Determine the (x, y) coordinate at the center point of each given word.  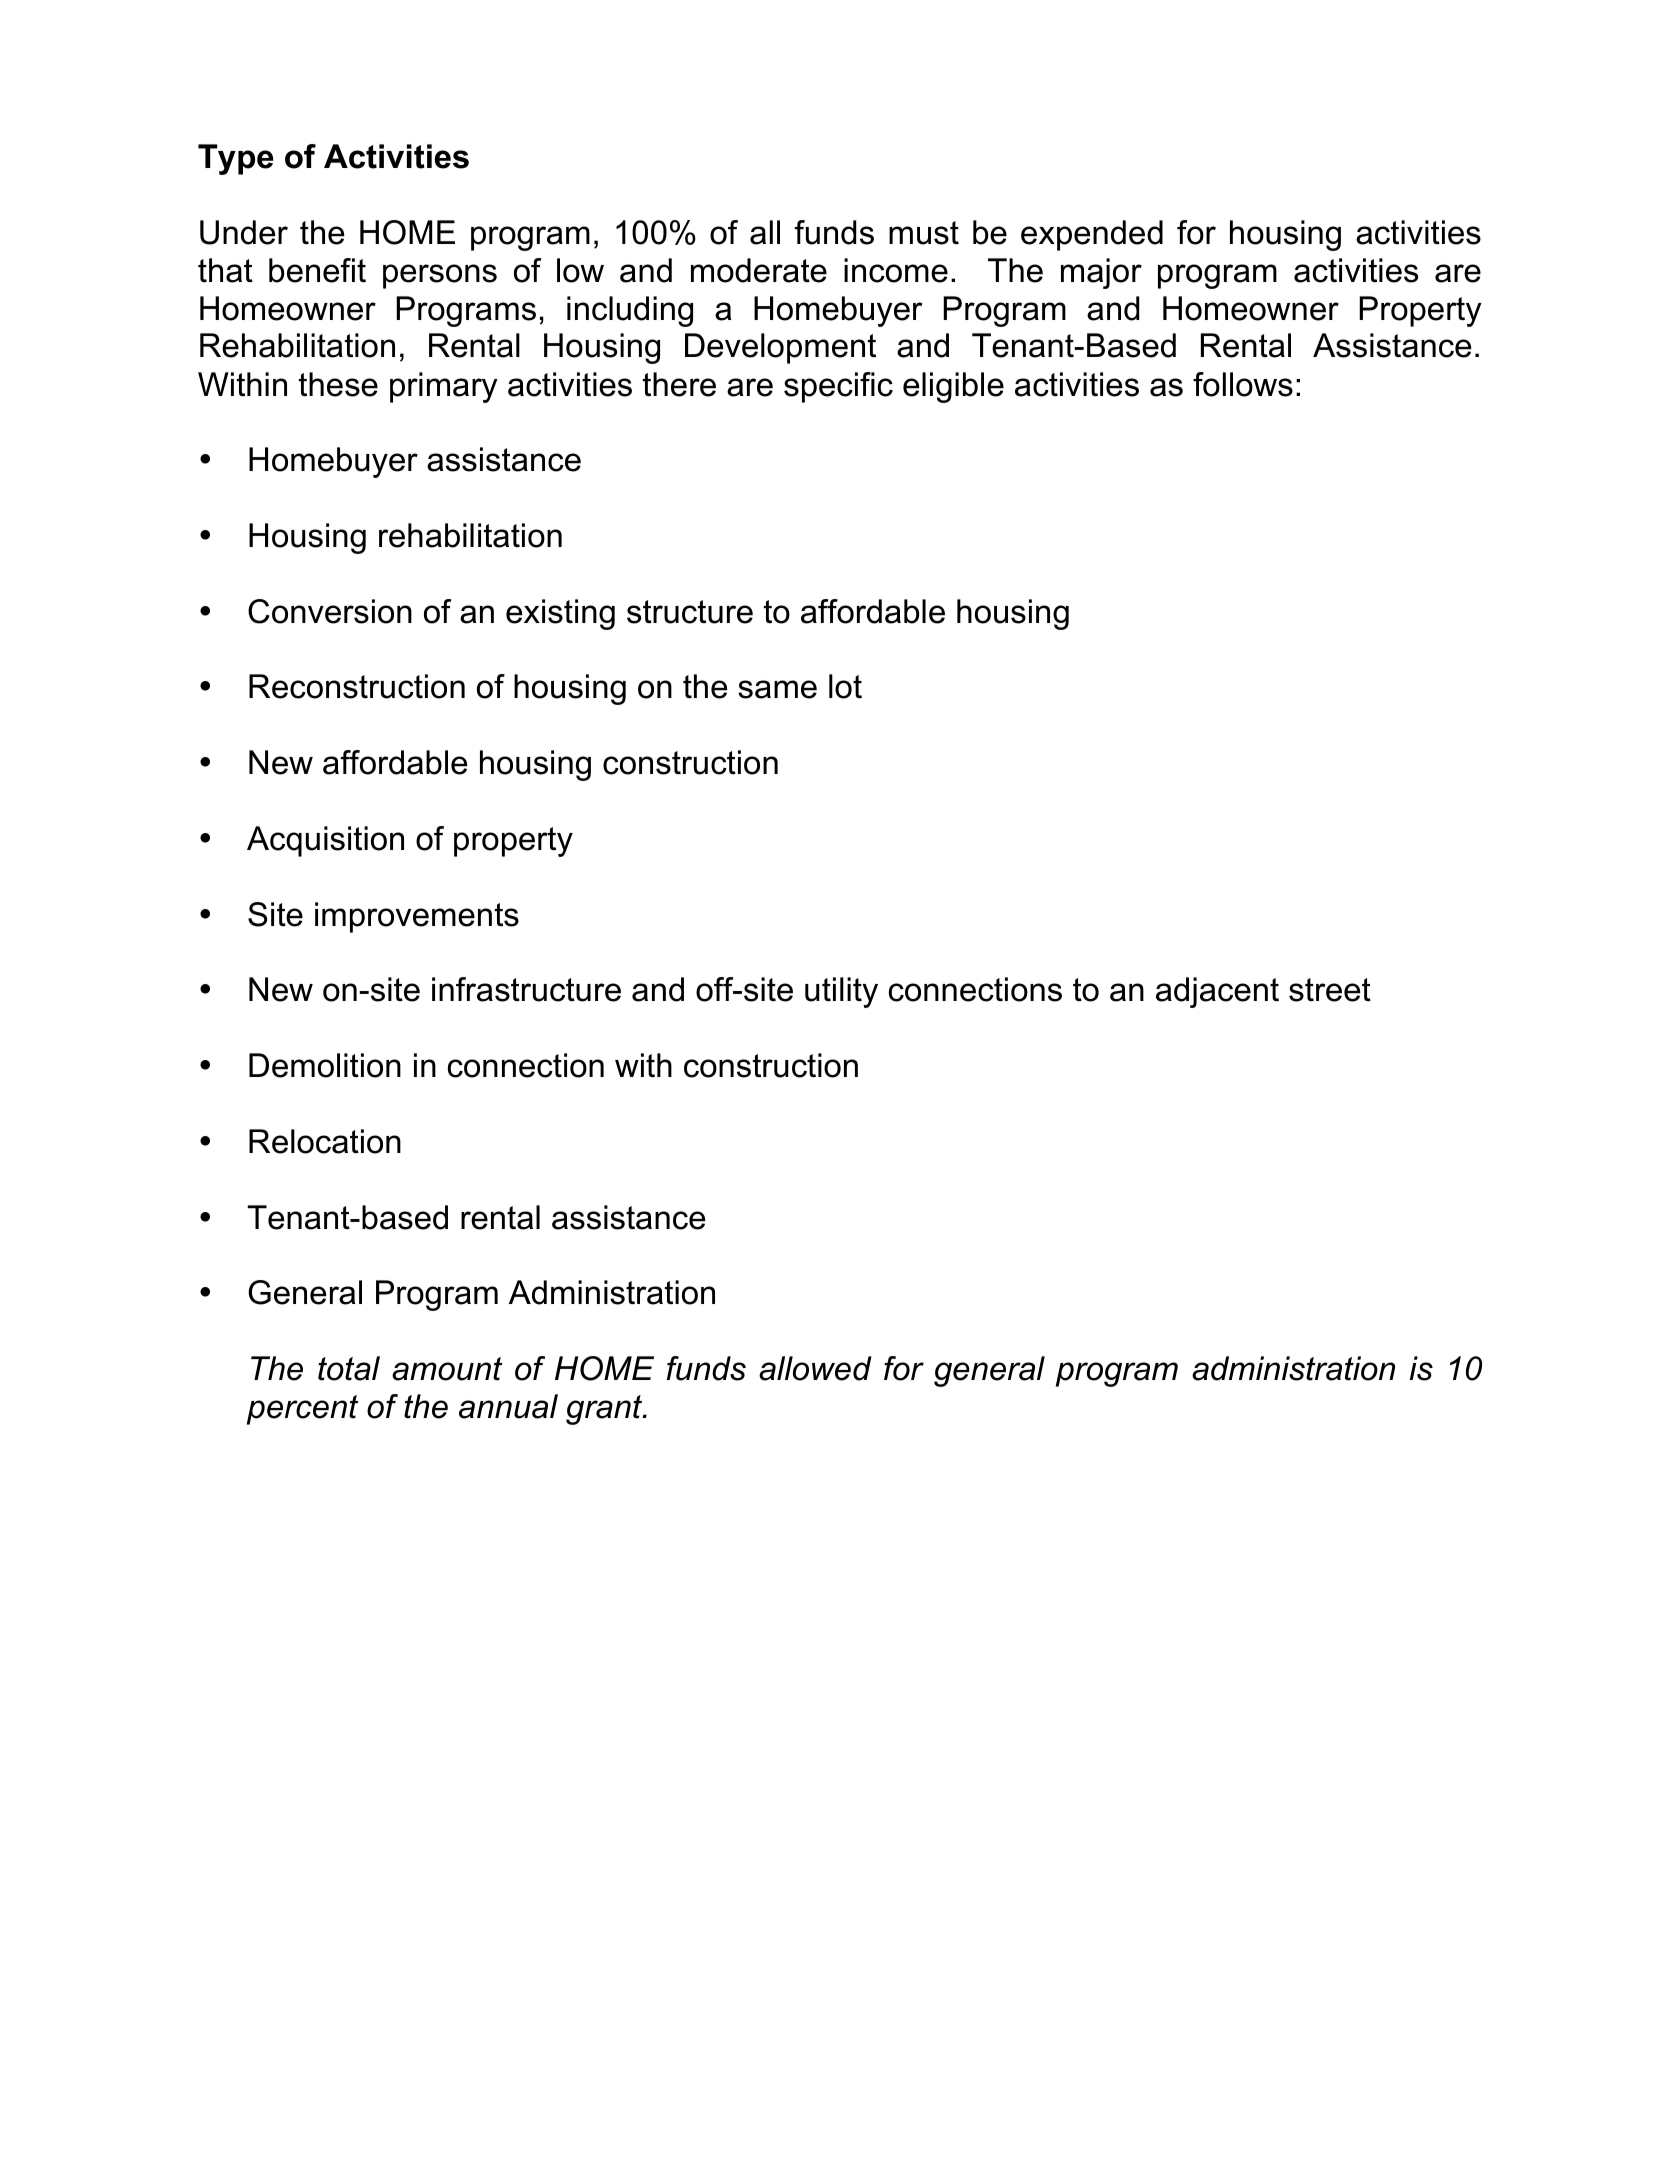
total (349, 1368)
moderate (759, 270)
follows (1243, 384)
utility (841, 992)
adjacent (1217, 992)
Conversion (330, 611)
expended (1092, 235)
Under (244, 232)
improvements (417, 917)
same (777, 689)
